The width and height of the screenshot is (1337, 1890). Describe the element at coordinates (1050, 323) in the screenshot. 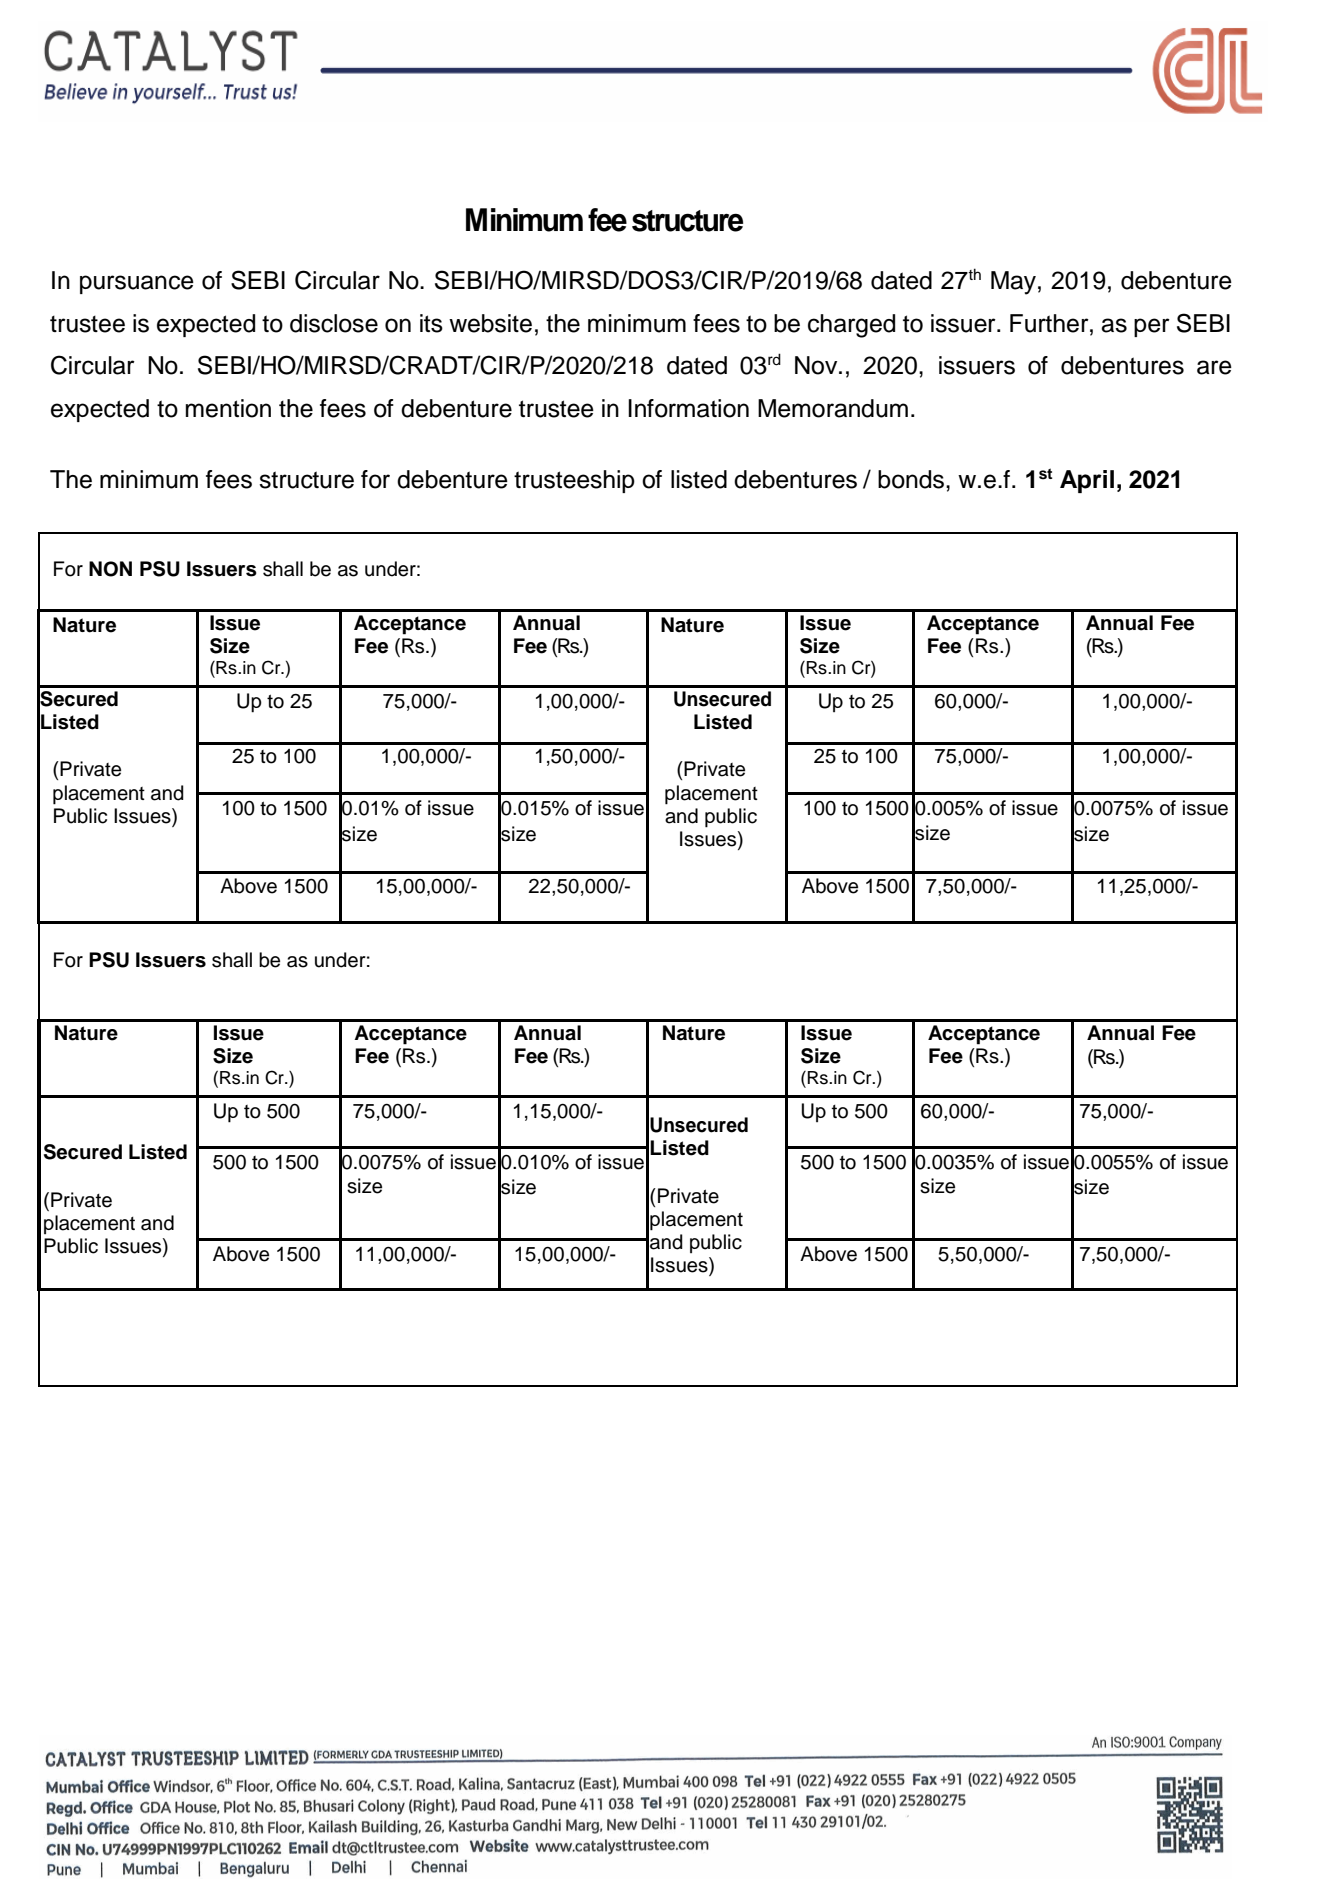

I see `Further` at that location.
